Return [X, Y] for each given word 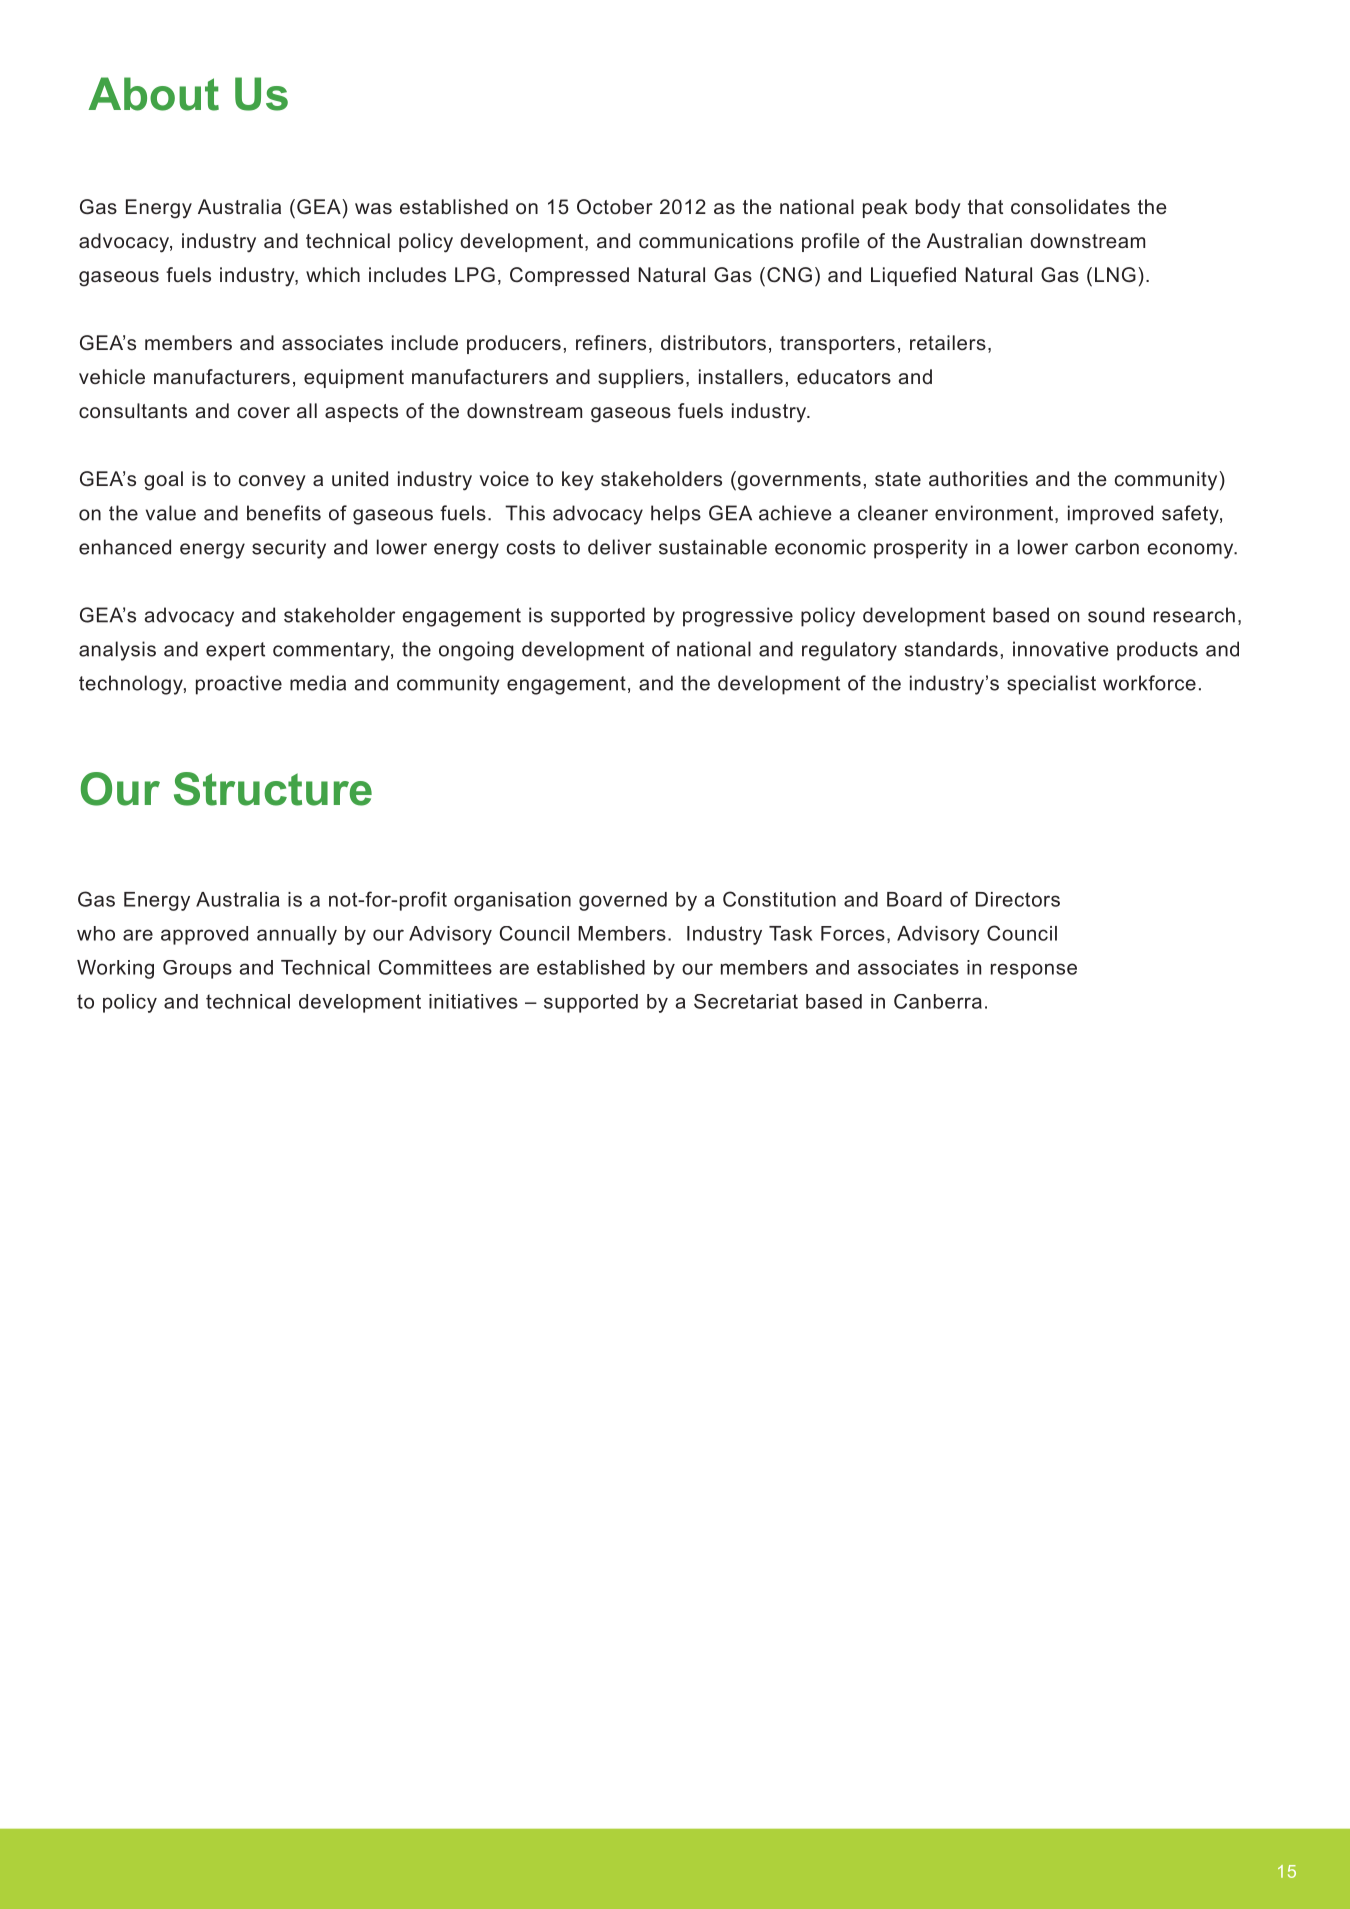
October [615, 206]
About [154, 94]
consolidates [1070, 206]
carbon [1107, 547]
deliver [620, 547]
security [289, 549]
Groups [197, 969]
